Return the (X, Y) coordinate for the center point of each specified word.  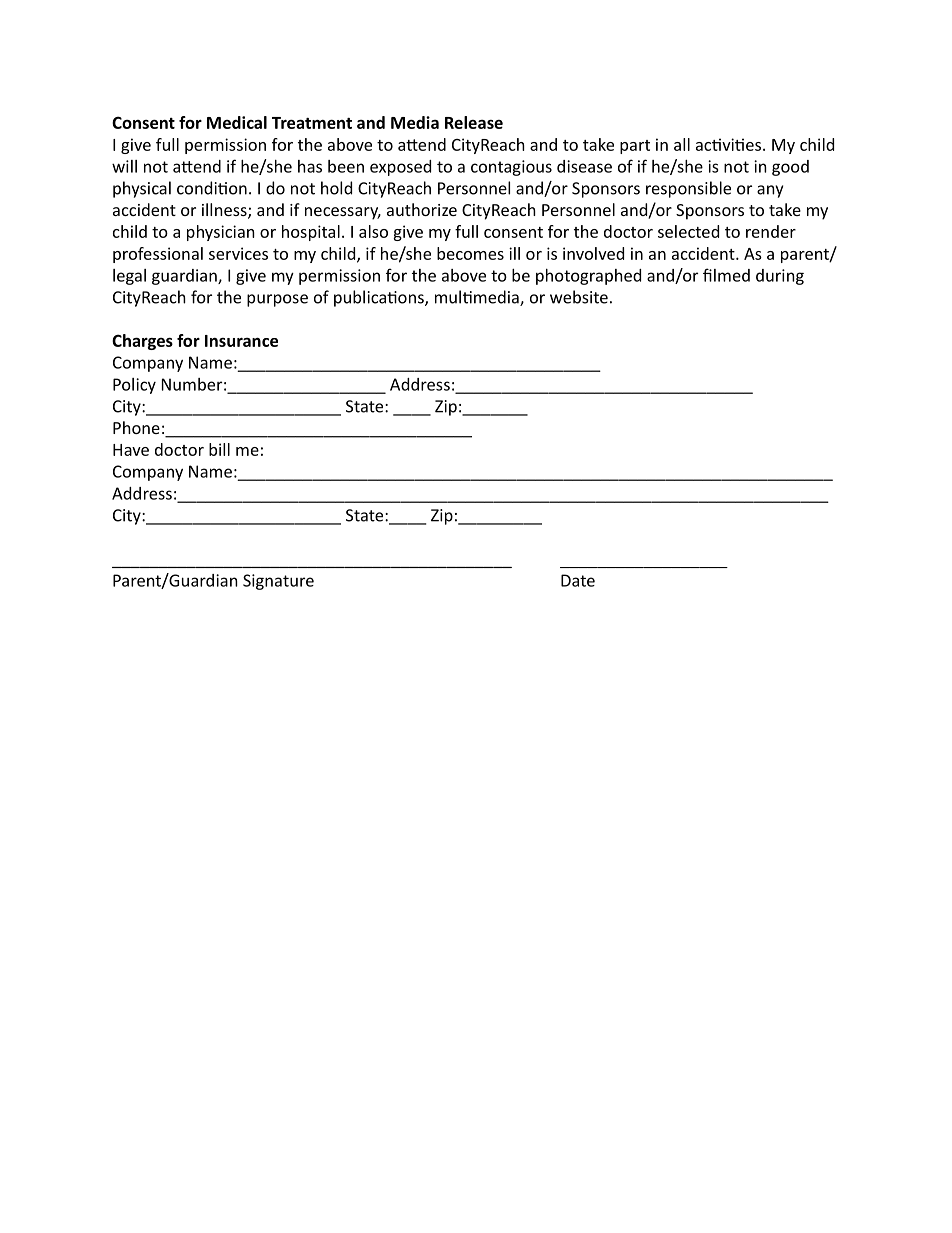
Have (131, 450)
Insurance (241, 341)
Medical (237, 122)
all (682, 144)
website (579, 297)
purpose (277, 300)
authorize (422, 209)
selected (688, 231)
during (780, 277)
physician (221, 233)
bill (219, 449)
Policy (134, 386)
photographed (588, 277)
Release (474, 122)
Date (578, 580)
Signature (278, 582)
